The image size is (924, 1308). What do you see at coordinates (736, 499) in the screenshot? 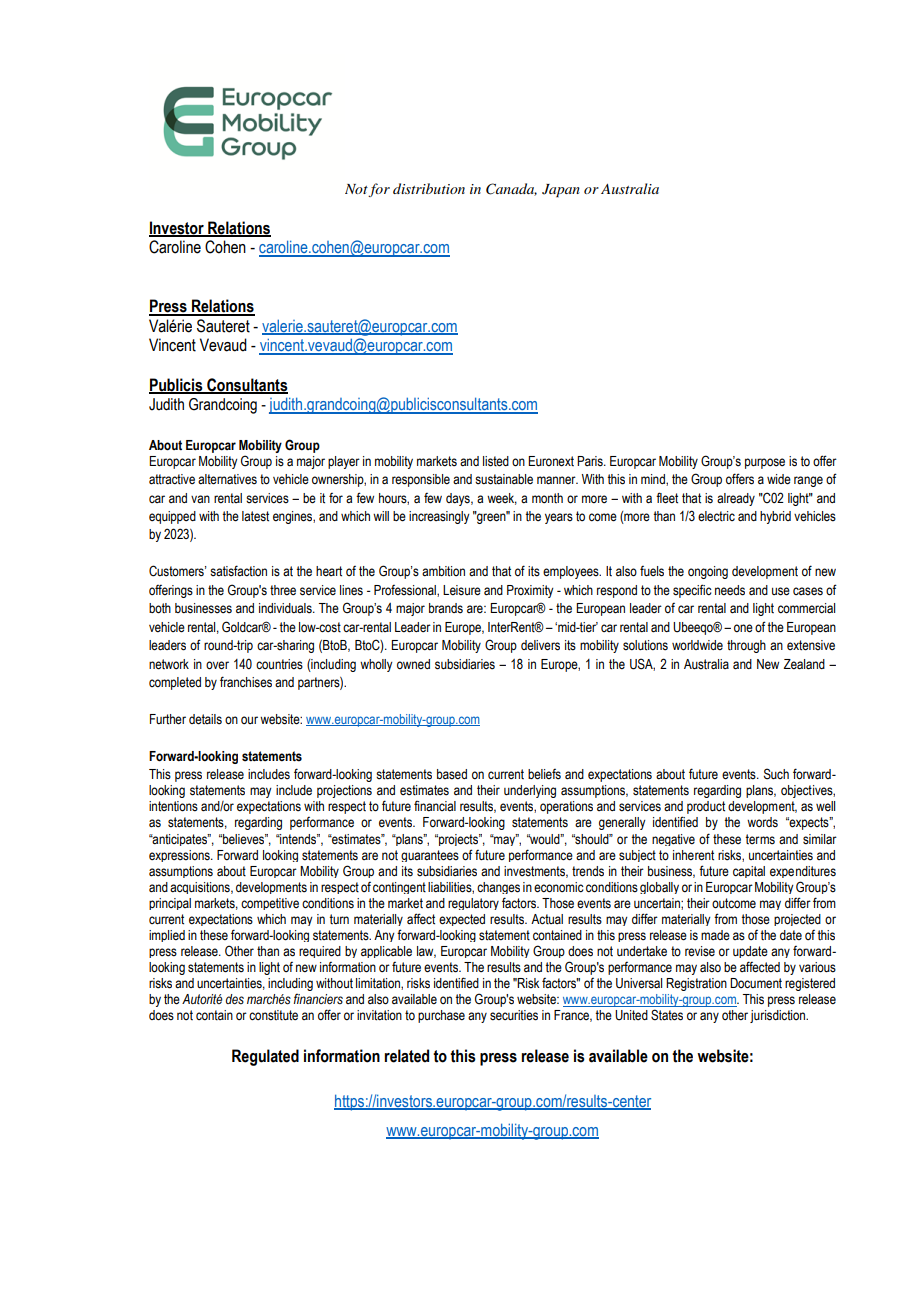
I see `already` at bounding box center [736, 499].
